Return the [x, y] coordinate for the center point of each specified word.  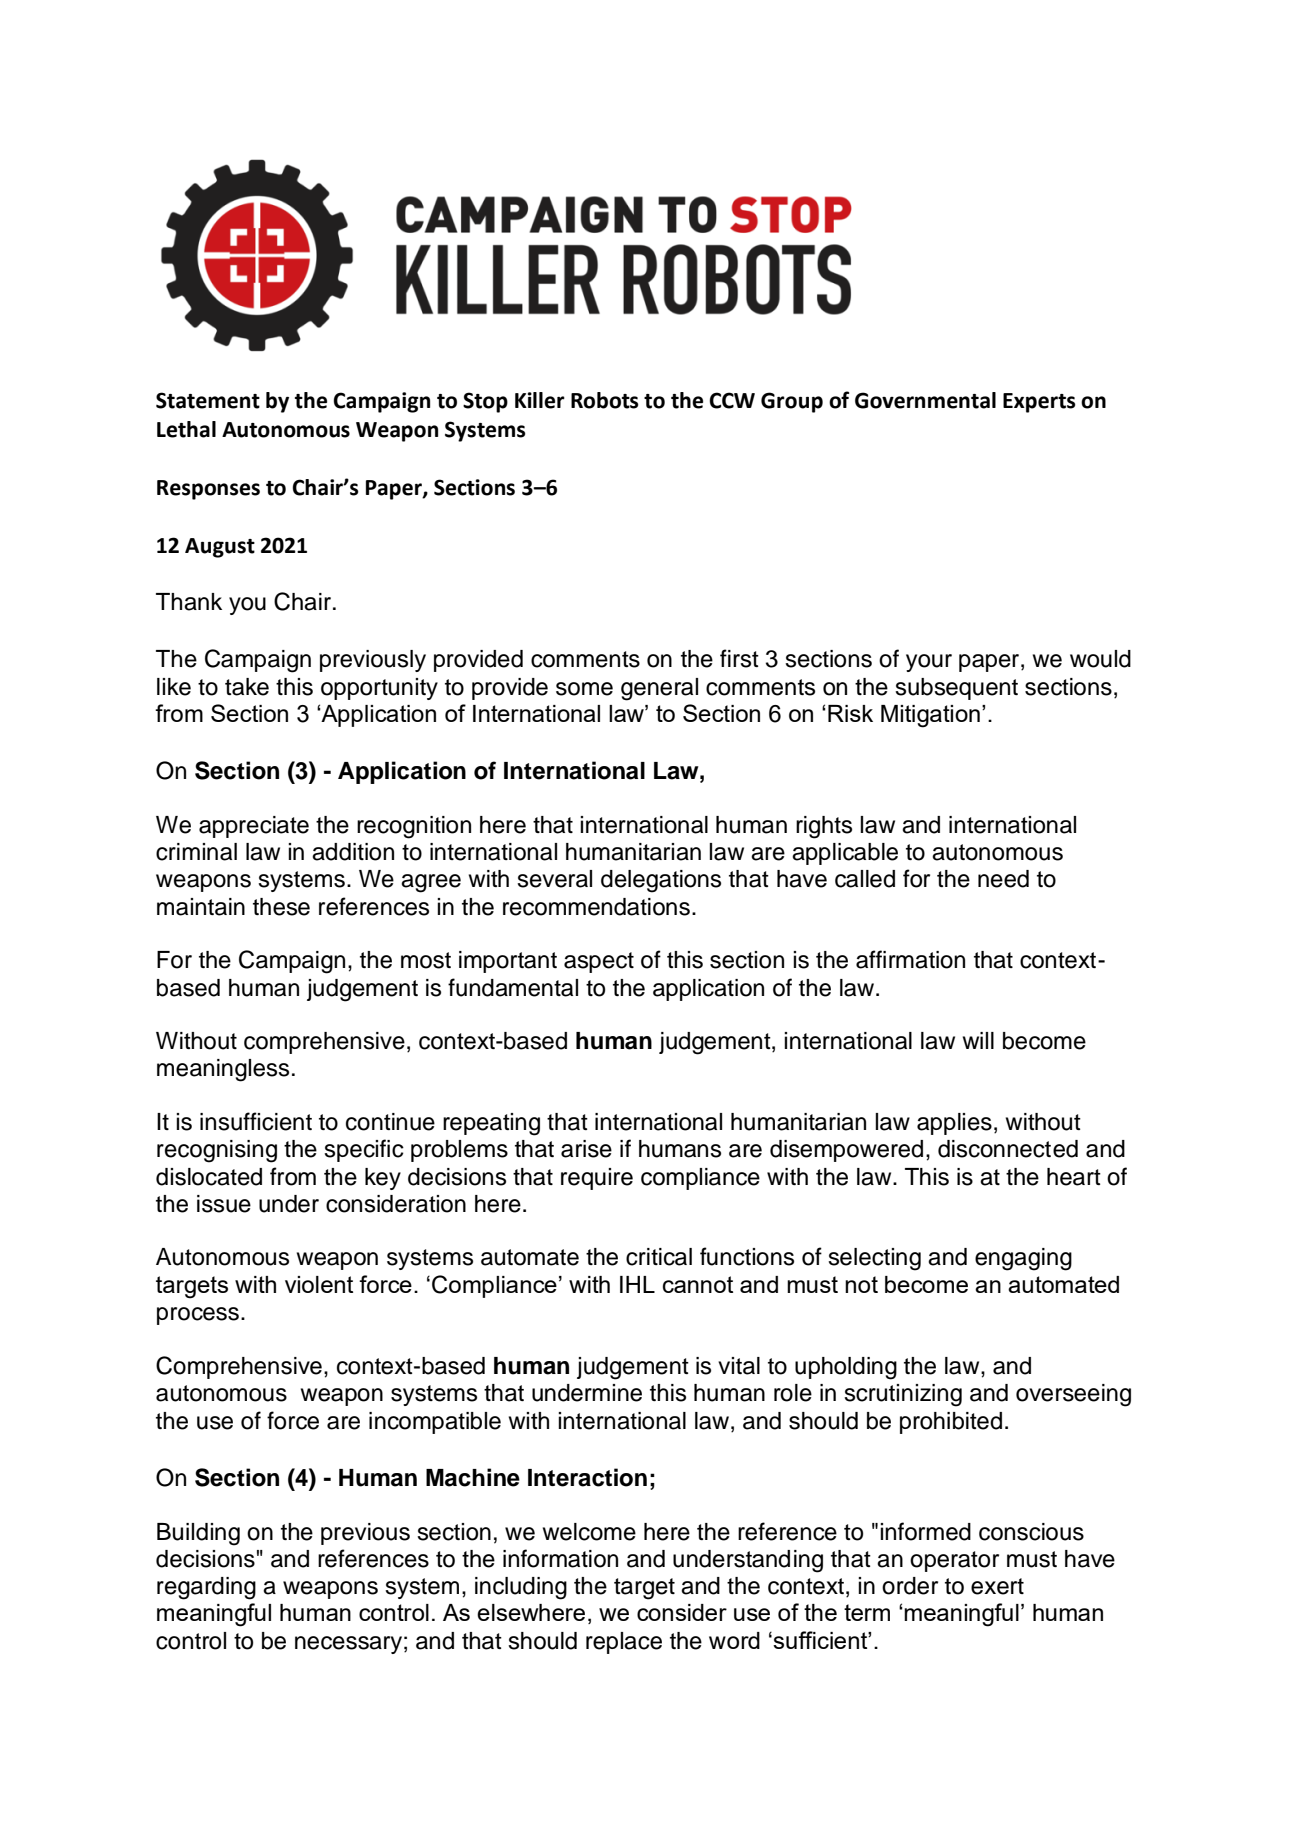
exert [997, 1586]
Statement [208, 400]
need [1003, 879]
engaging [1023, 1259]
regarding [206, 1588]
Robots [605, 400]
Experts [1039, 403]
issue [224, 1204]
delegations [661, 881]
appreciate [254, 827]
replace [624, 1643]
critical [659, 1257]
